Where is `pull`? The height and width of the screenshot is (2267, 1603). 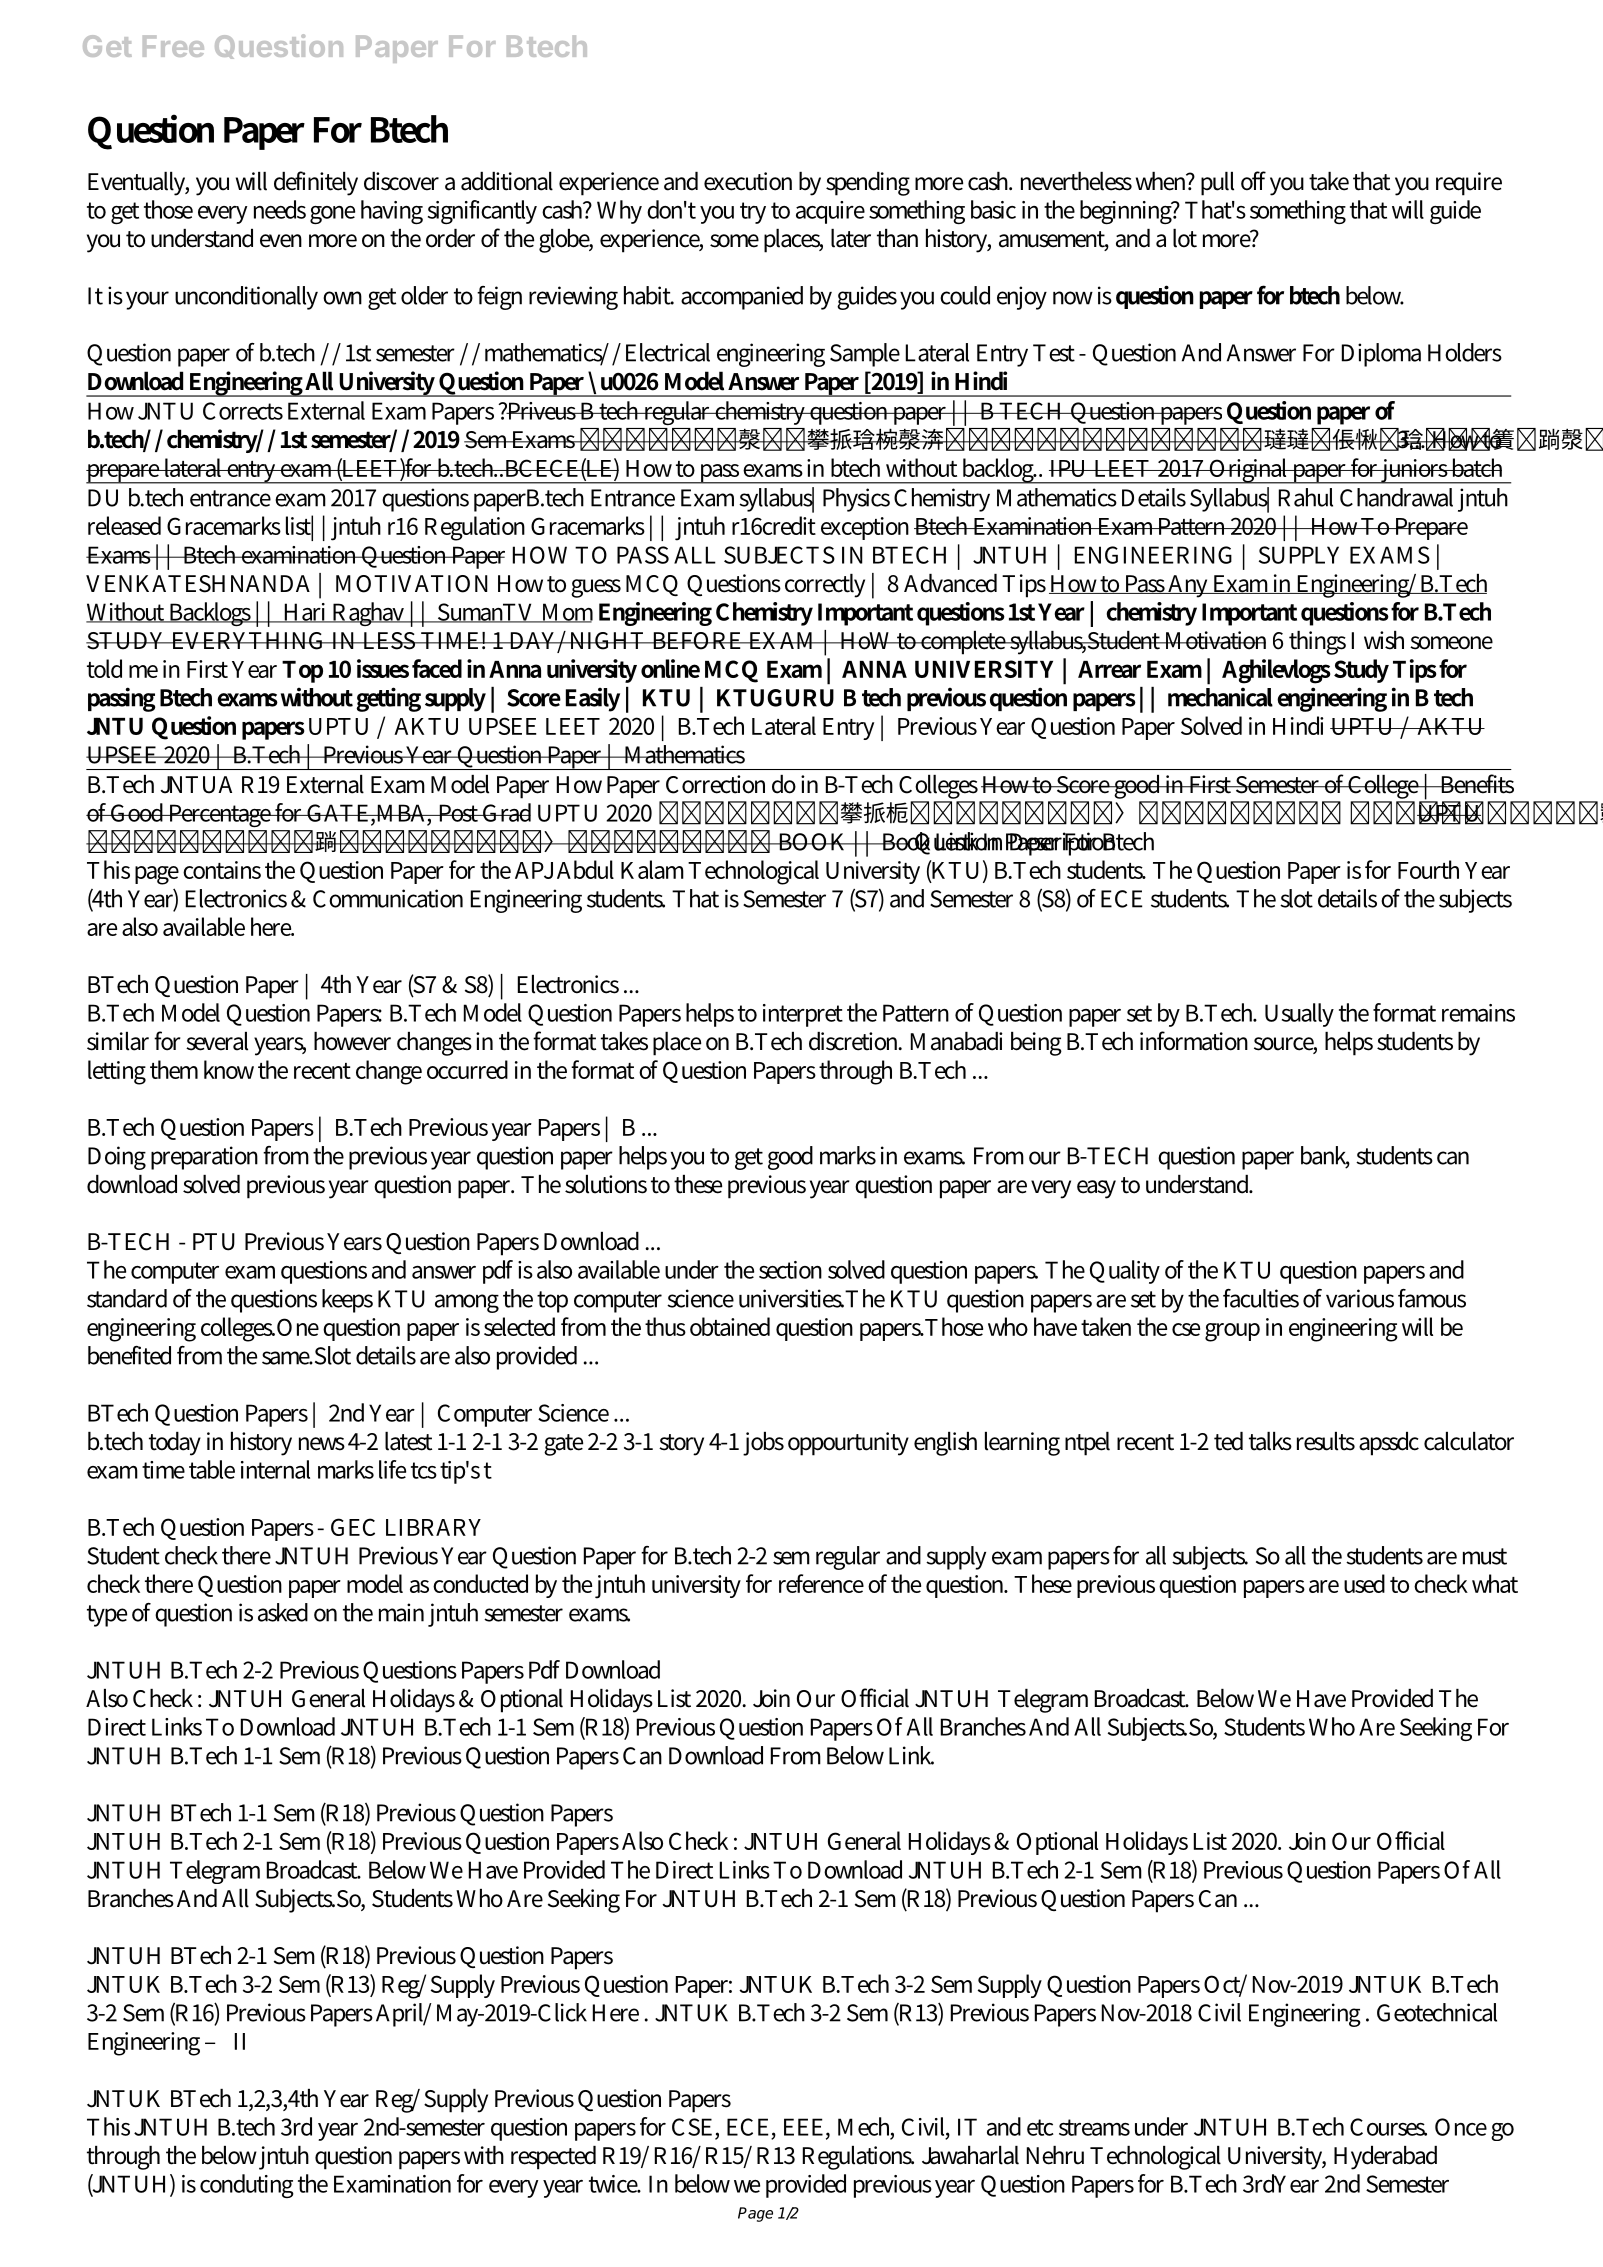 pull is located at coordinates (1217, 184).
